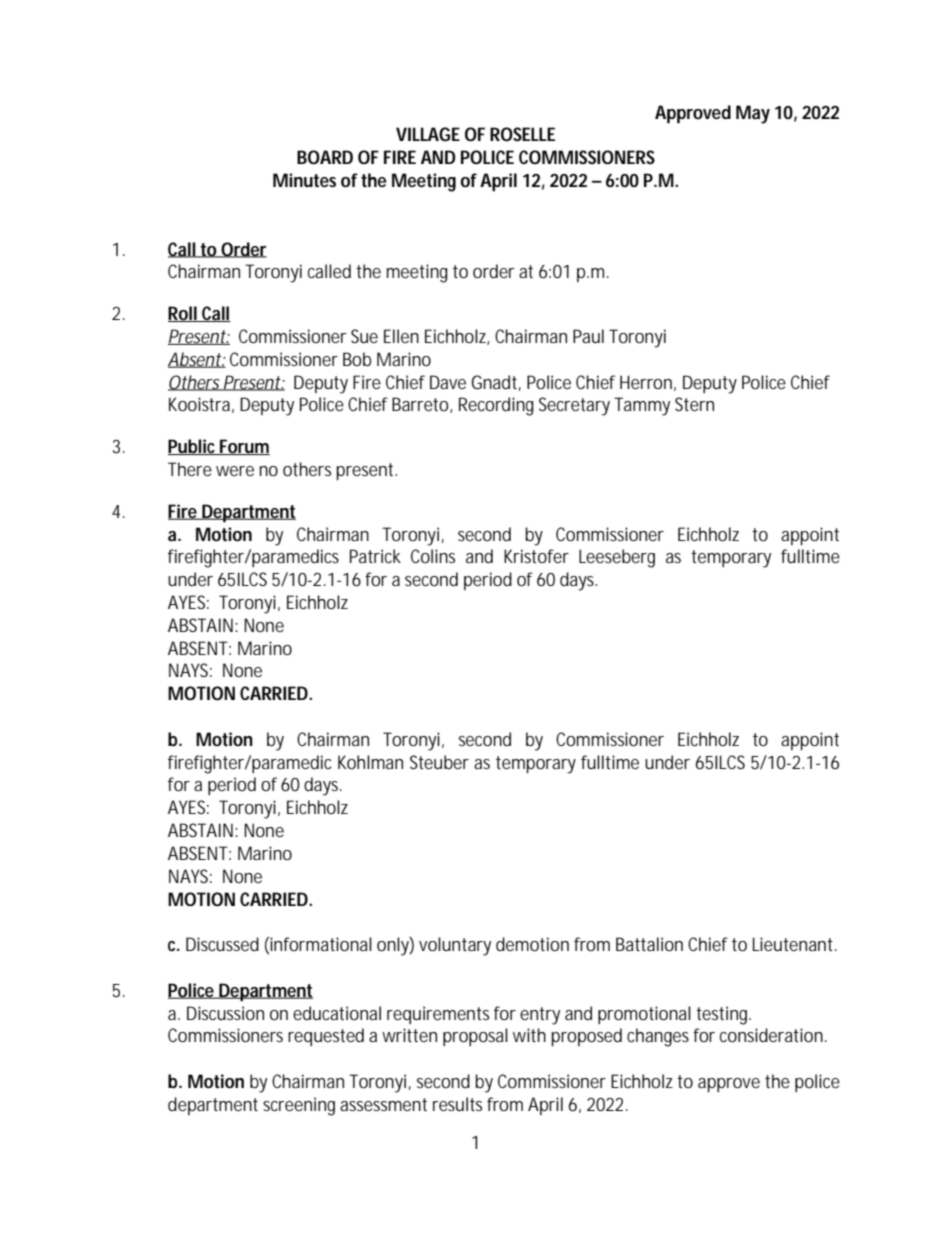 This image has height=1233, width=952. Describe the element at coordinates (244, 447) in the image. I see `Forum` at that location.
